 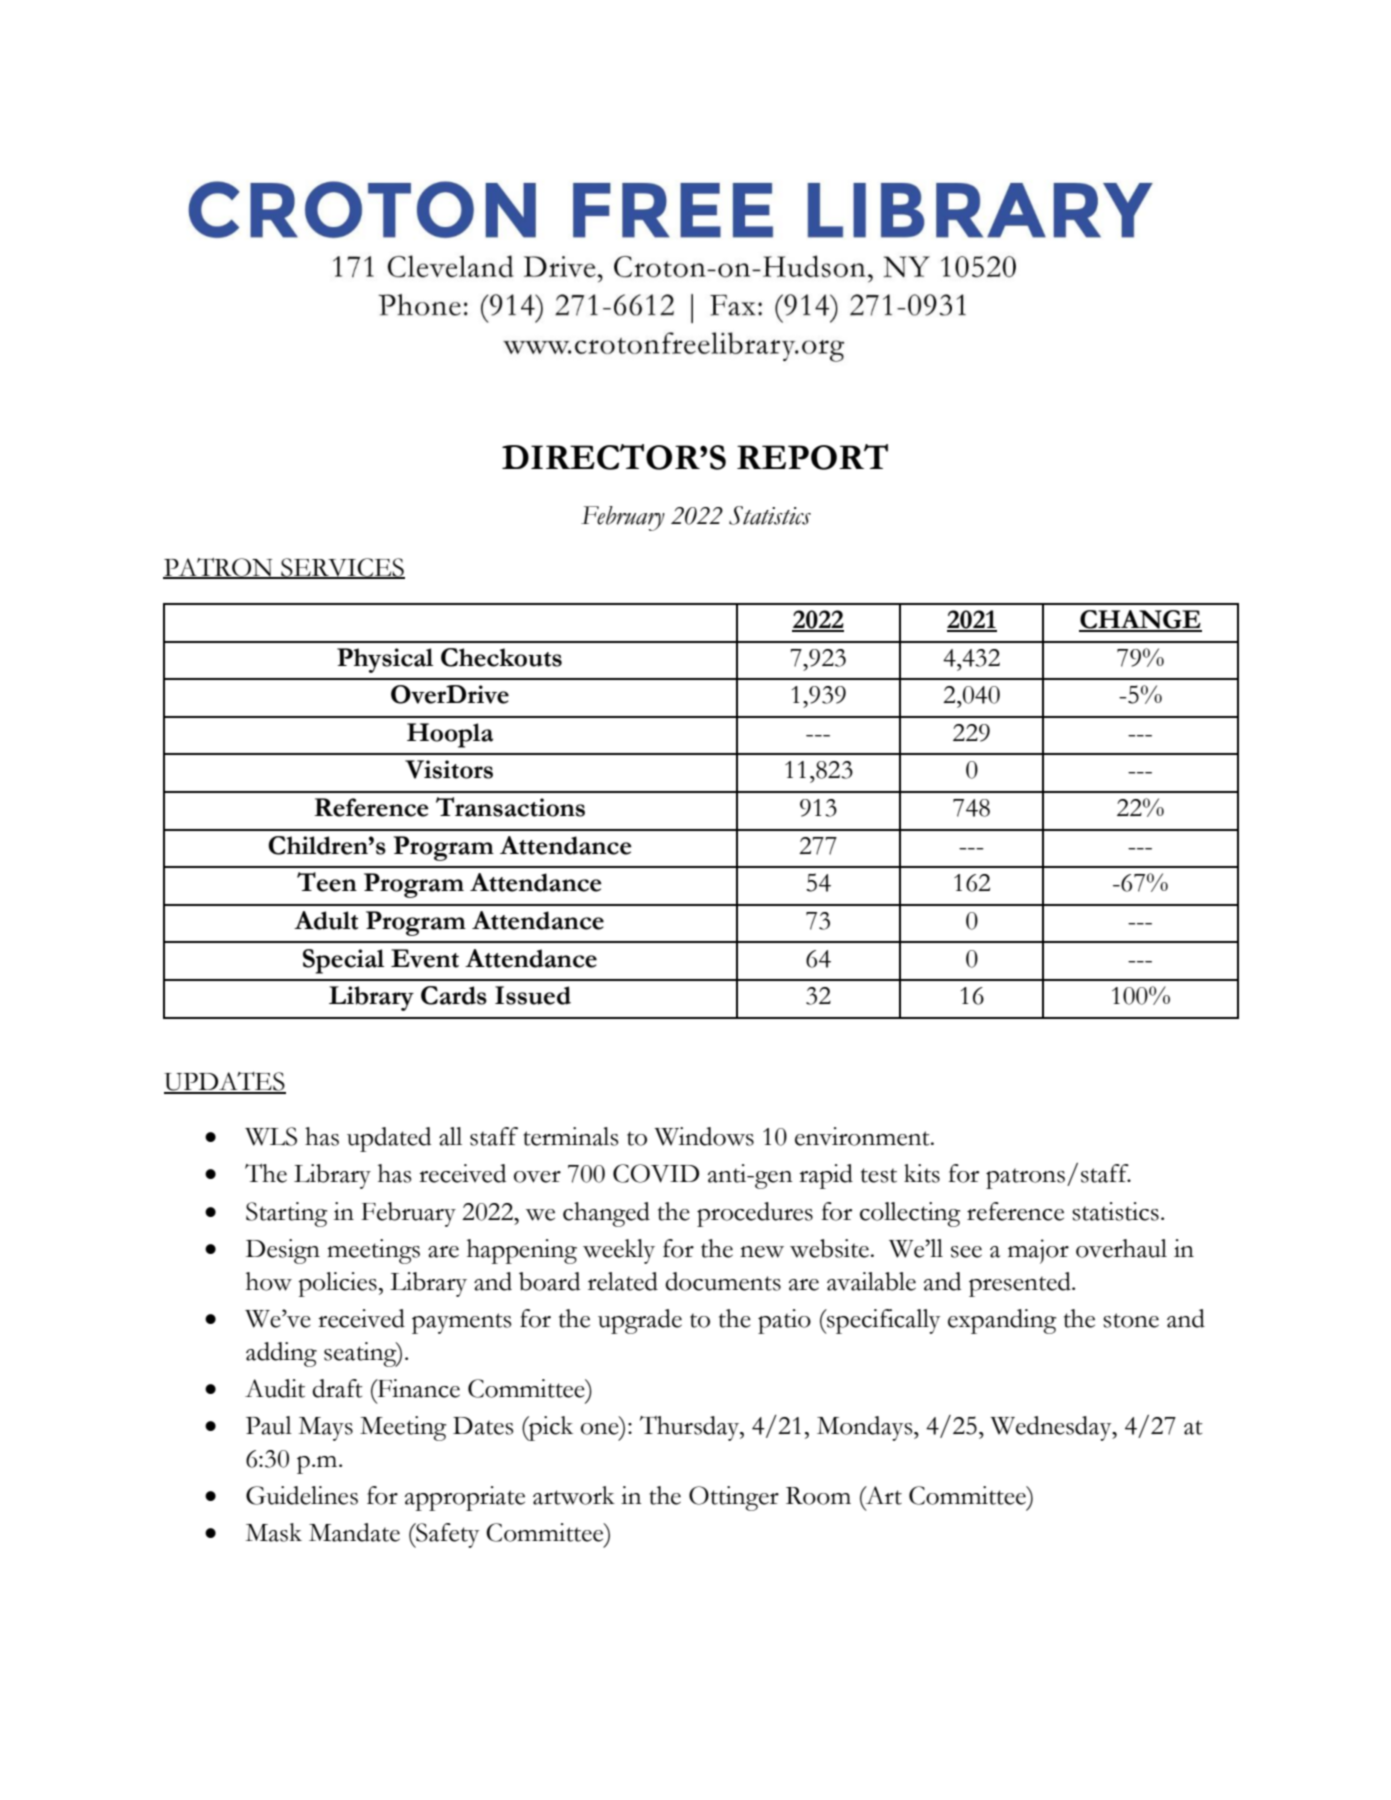 I want to click on SERVICES, so click(x=342, y=568).
